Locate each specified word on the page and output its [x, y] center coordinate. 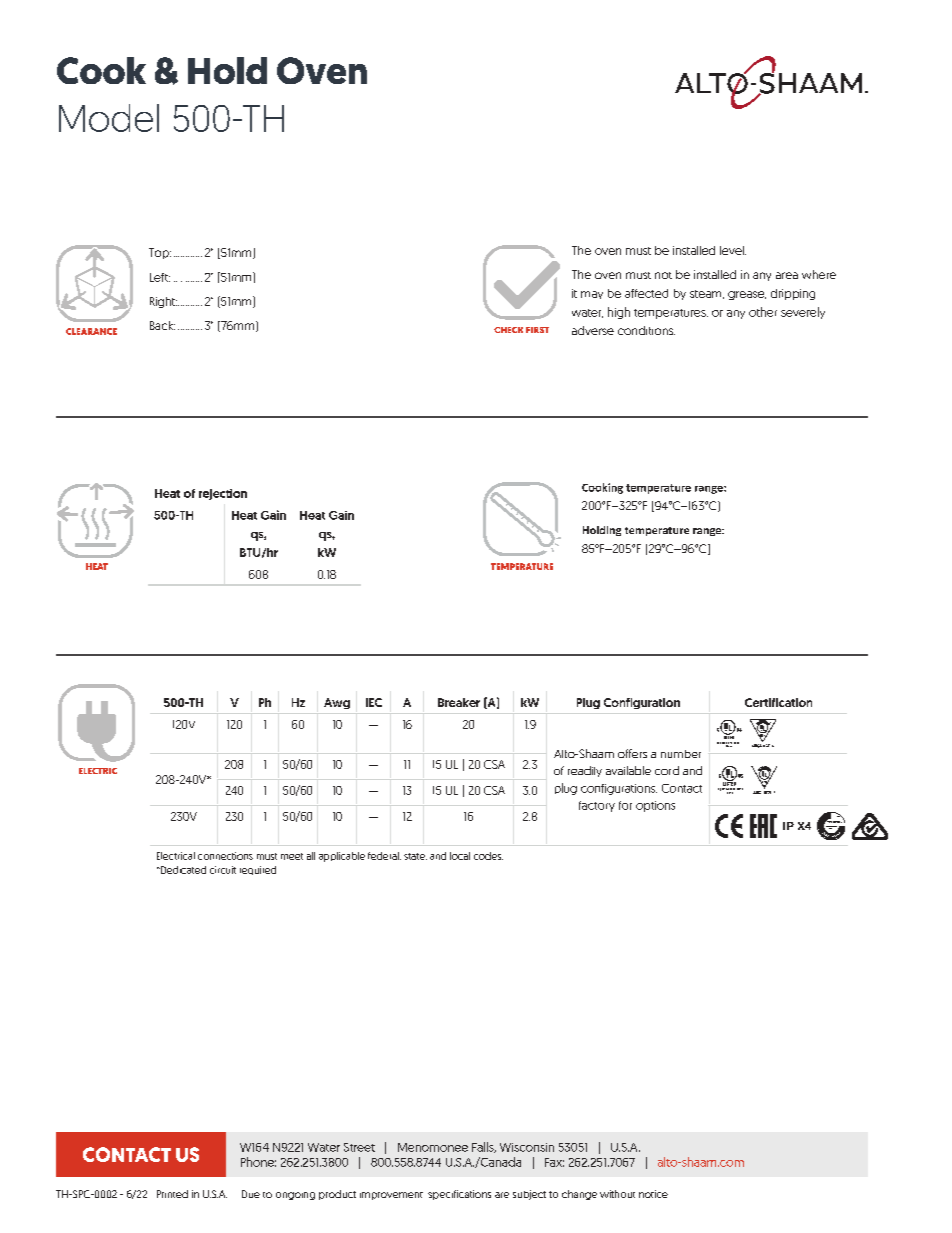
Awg [337, 703]
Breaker [459, 702]
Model [109, 118]
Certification [778, 702]
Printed [172, 1194]
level [733, 250]
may [592, 295]
